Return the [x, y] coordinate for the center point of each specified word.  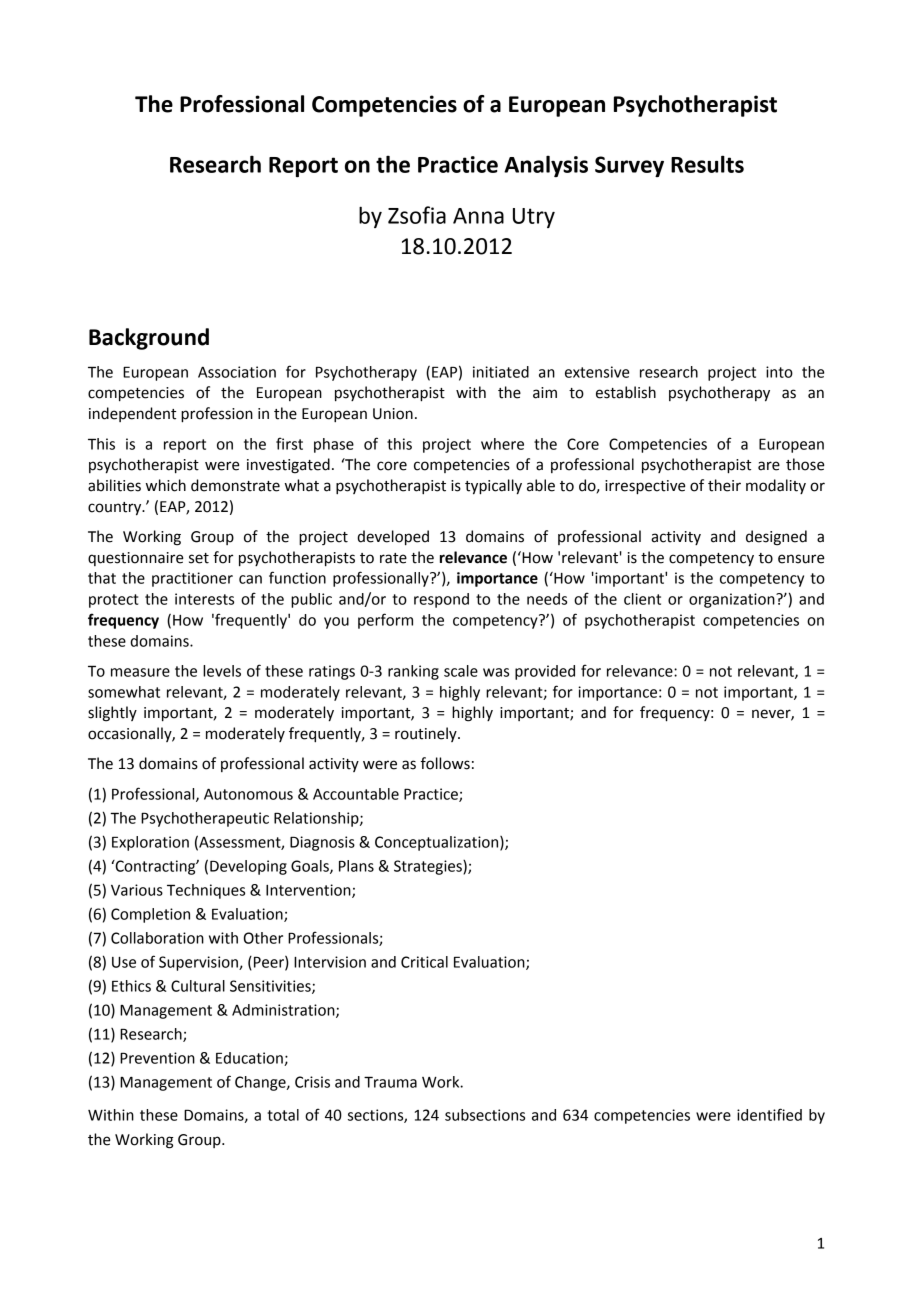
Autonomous [248, 794]
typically [493, 487]
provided [545, 672]
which [166, 485]
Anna [478, 216]
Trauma [390, 1082]
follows [445, 763]
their [724, 485]
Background [149, 339]
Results [707, 164]
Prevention [157, 1058]
